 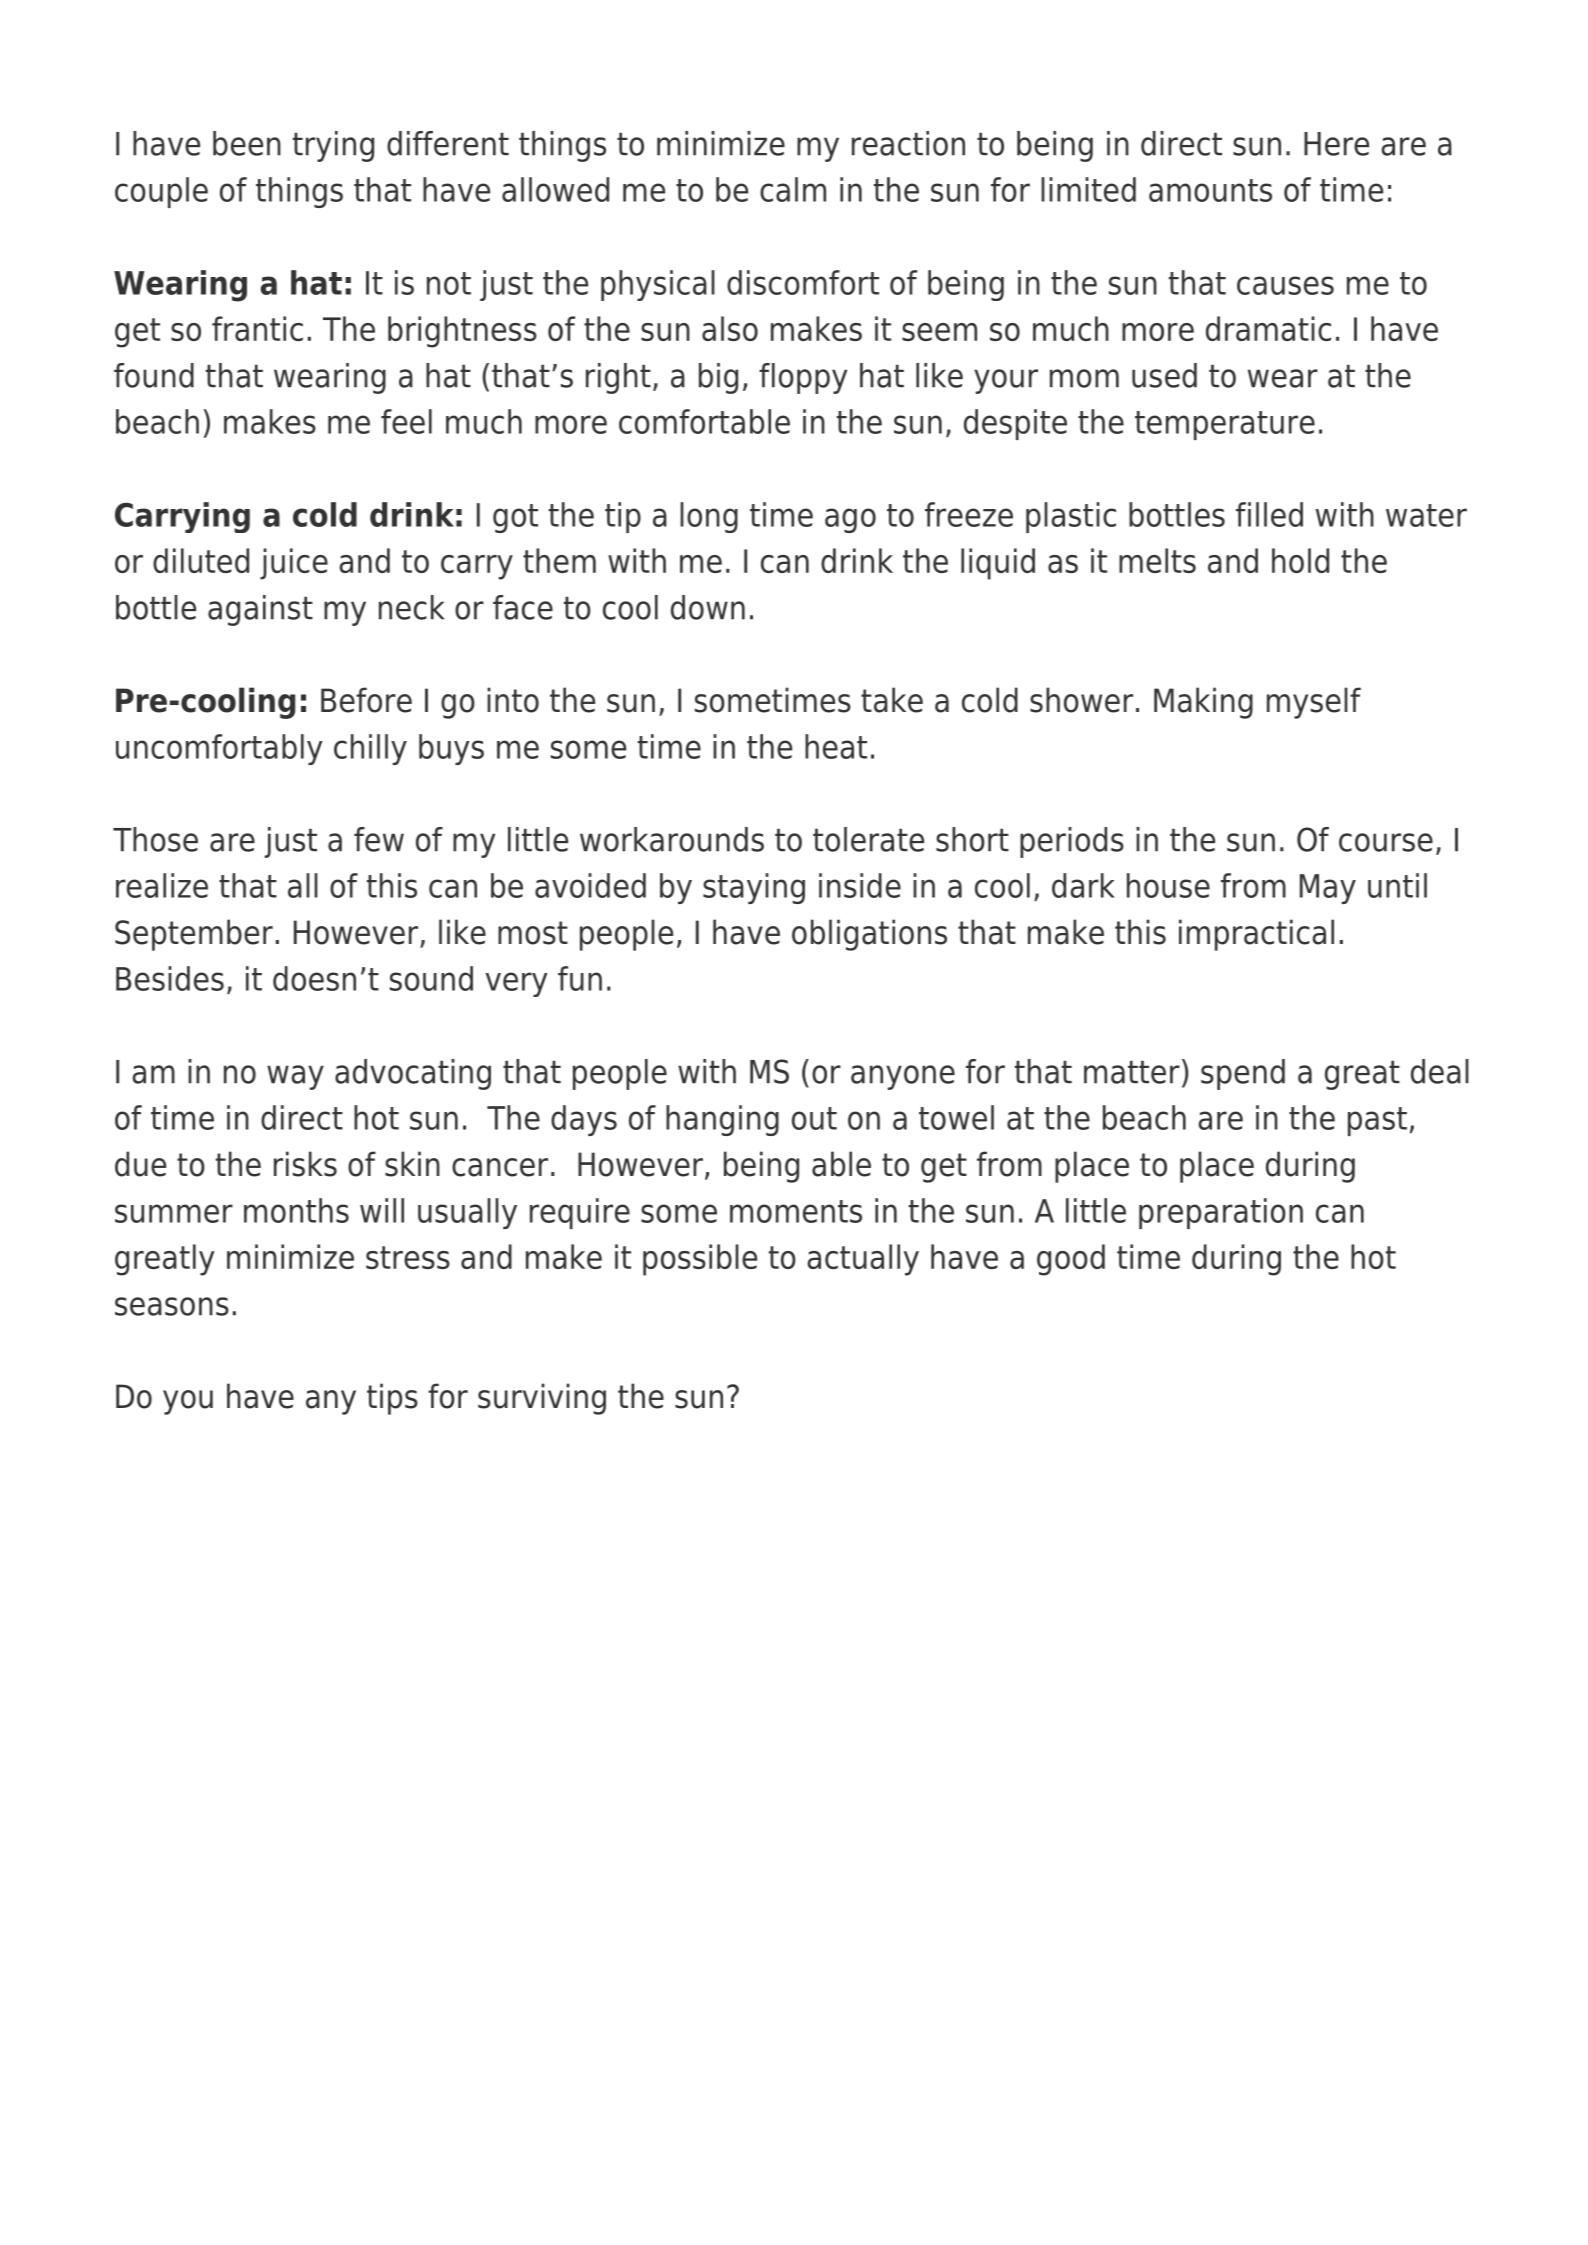 I want to click on down, so click(x=708, y=607).
